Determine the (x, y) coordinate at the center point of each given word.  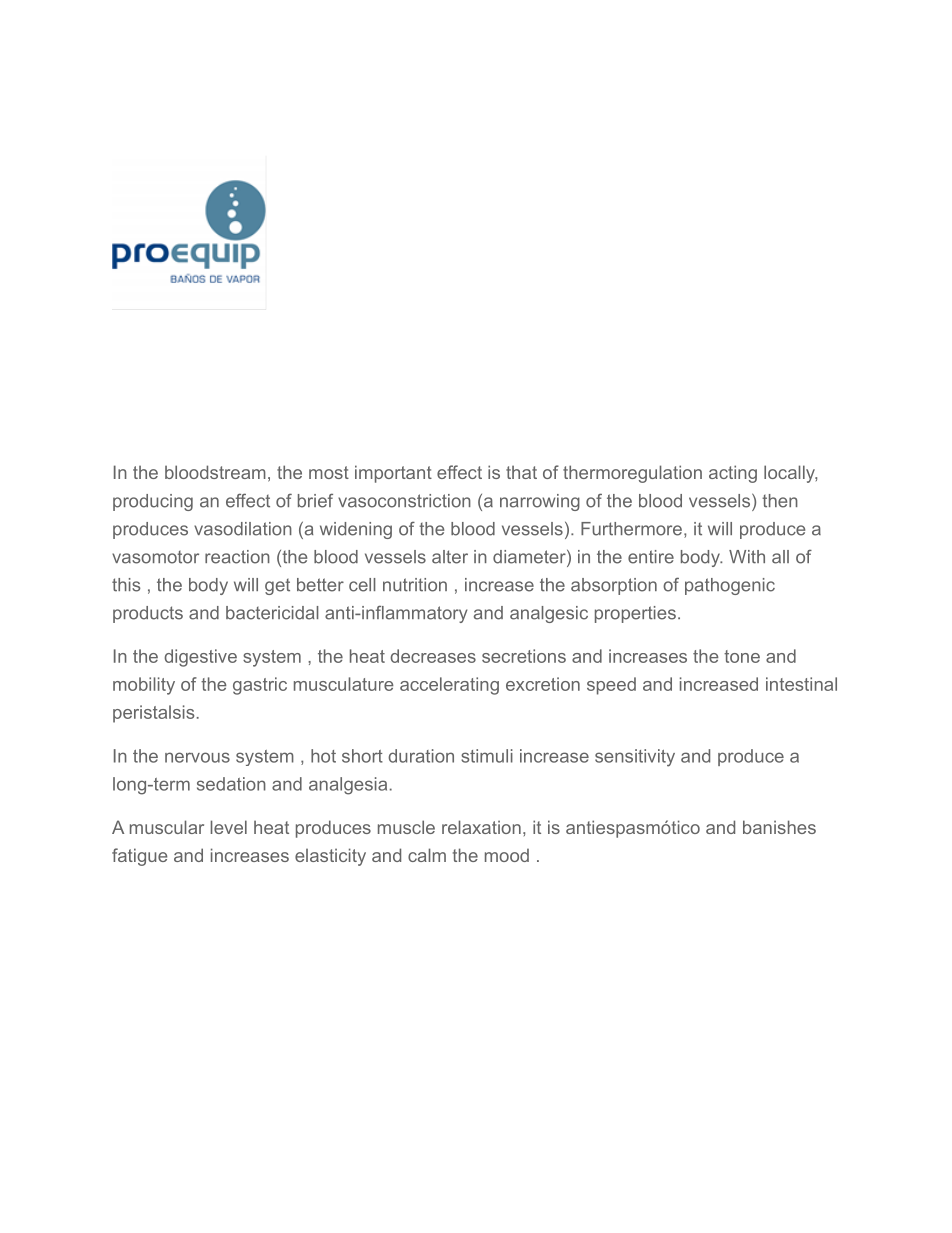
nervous (197, 757)
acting (733, 474)
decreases (433, 656)
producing (153, 502)
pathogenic (730, 586)
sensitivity (635, 758)
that (521, 472)
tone (742, 656)
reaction (237, 557)
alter (450, 557)
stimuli (487, 756)
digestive (200, 658)
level (229, 827)
